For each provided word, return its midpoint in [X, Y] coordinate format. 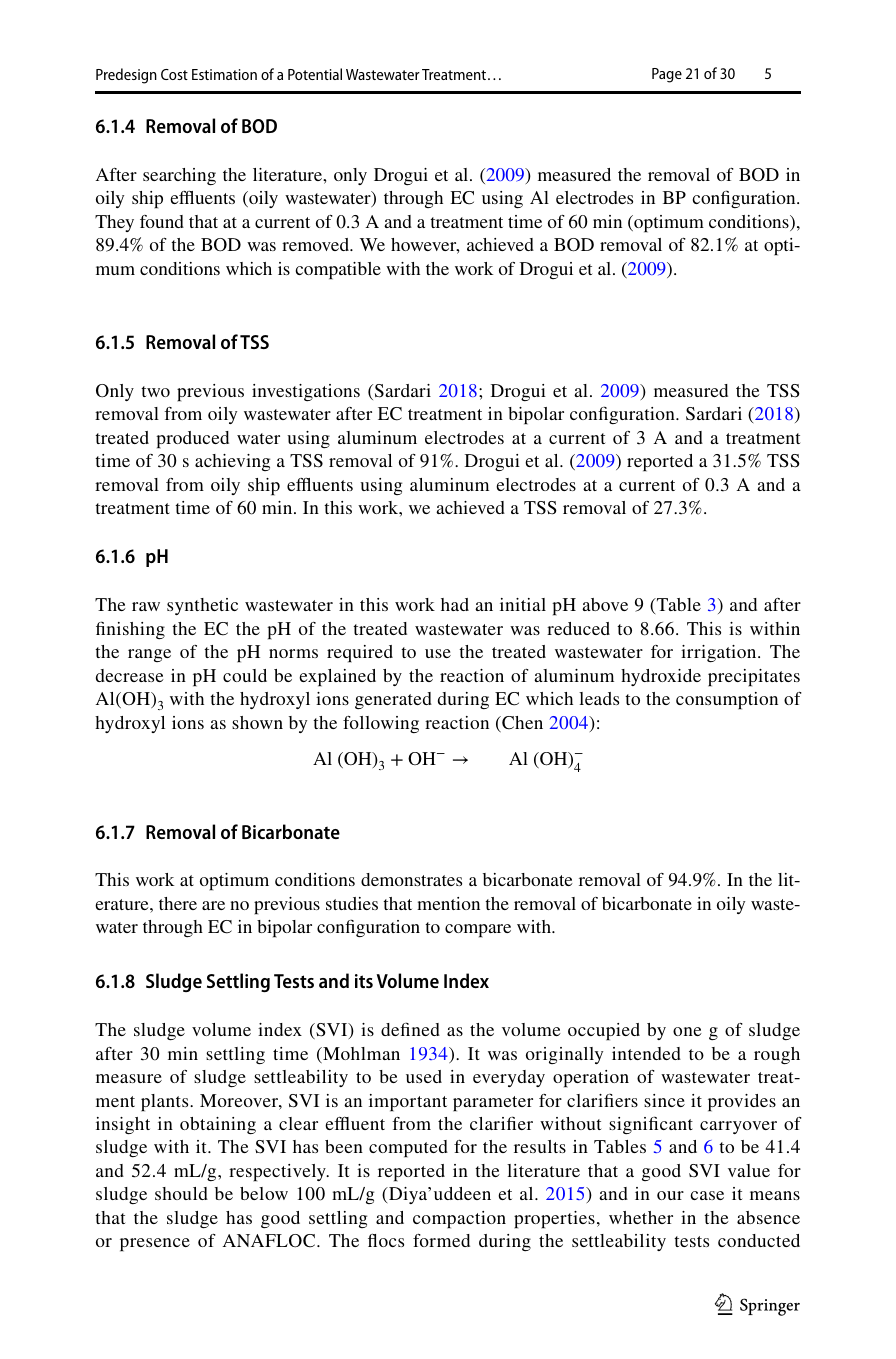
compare [478, 931]
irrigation [720, 653]
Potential [315, 74]
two [155, 391]
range [149, 655]
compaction [459, 1220]
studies [352, 903]
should [181, 1193]
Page [667, 75]
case [707, 1195]
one [687, 1031]
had [455, 604]
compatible [338, 271]
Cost [174, 74]
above [605, 604]
